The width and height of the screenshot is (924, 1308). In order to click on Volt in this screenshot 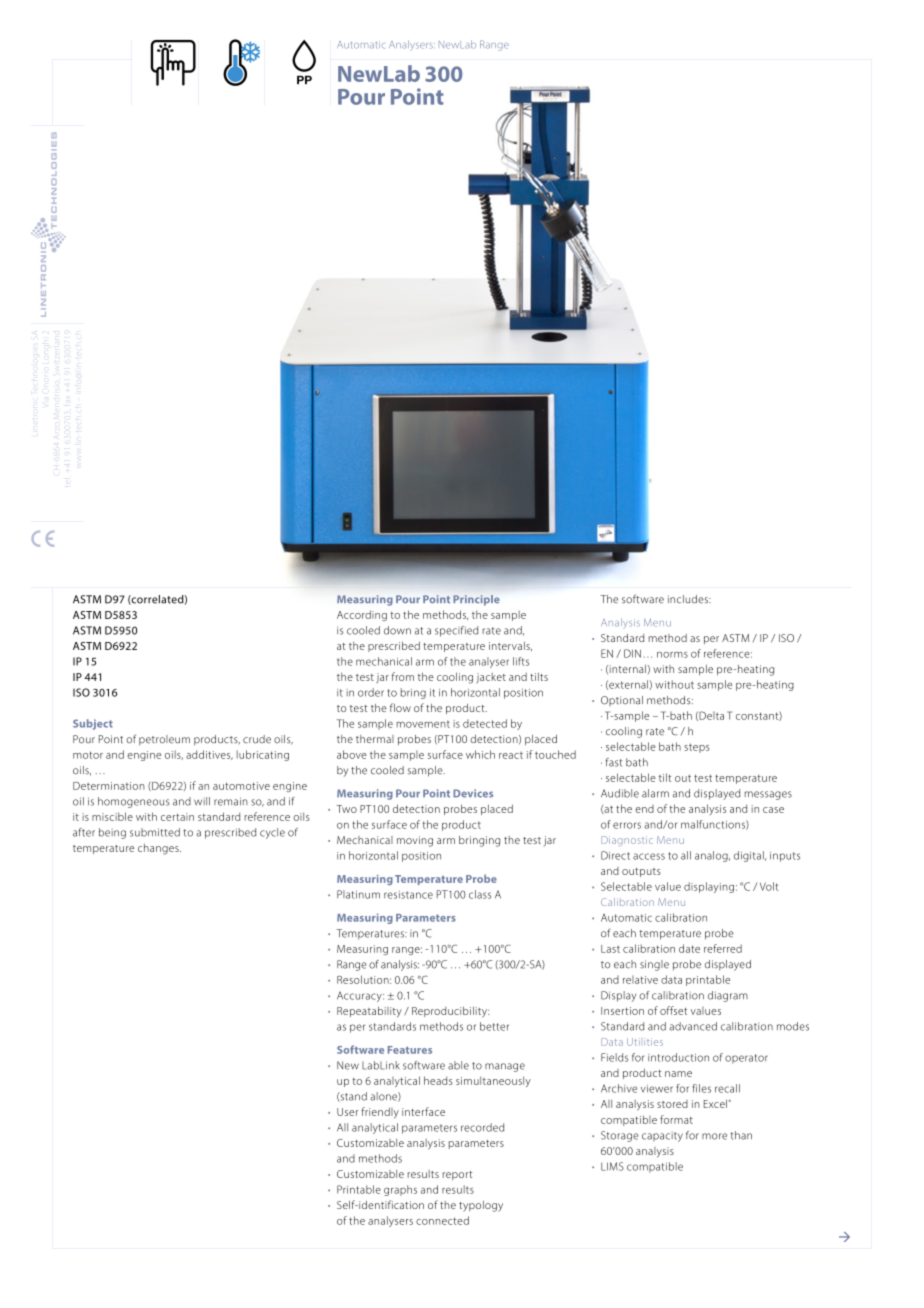, I will do `click(769, 886)`.
